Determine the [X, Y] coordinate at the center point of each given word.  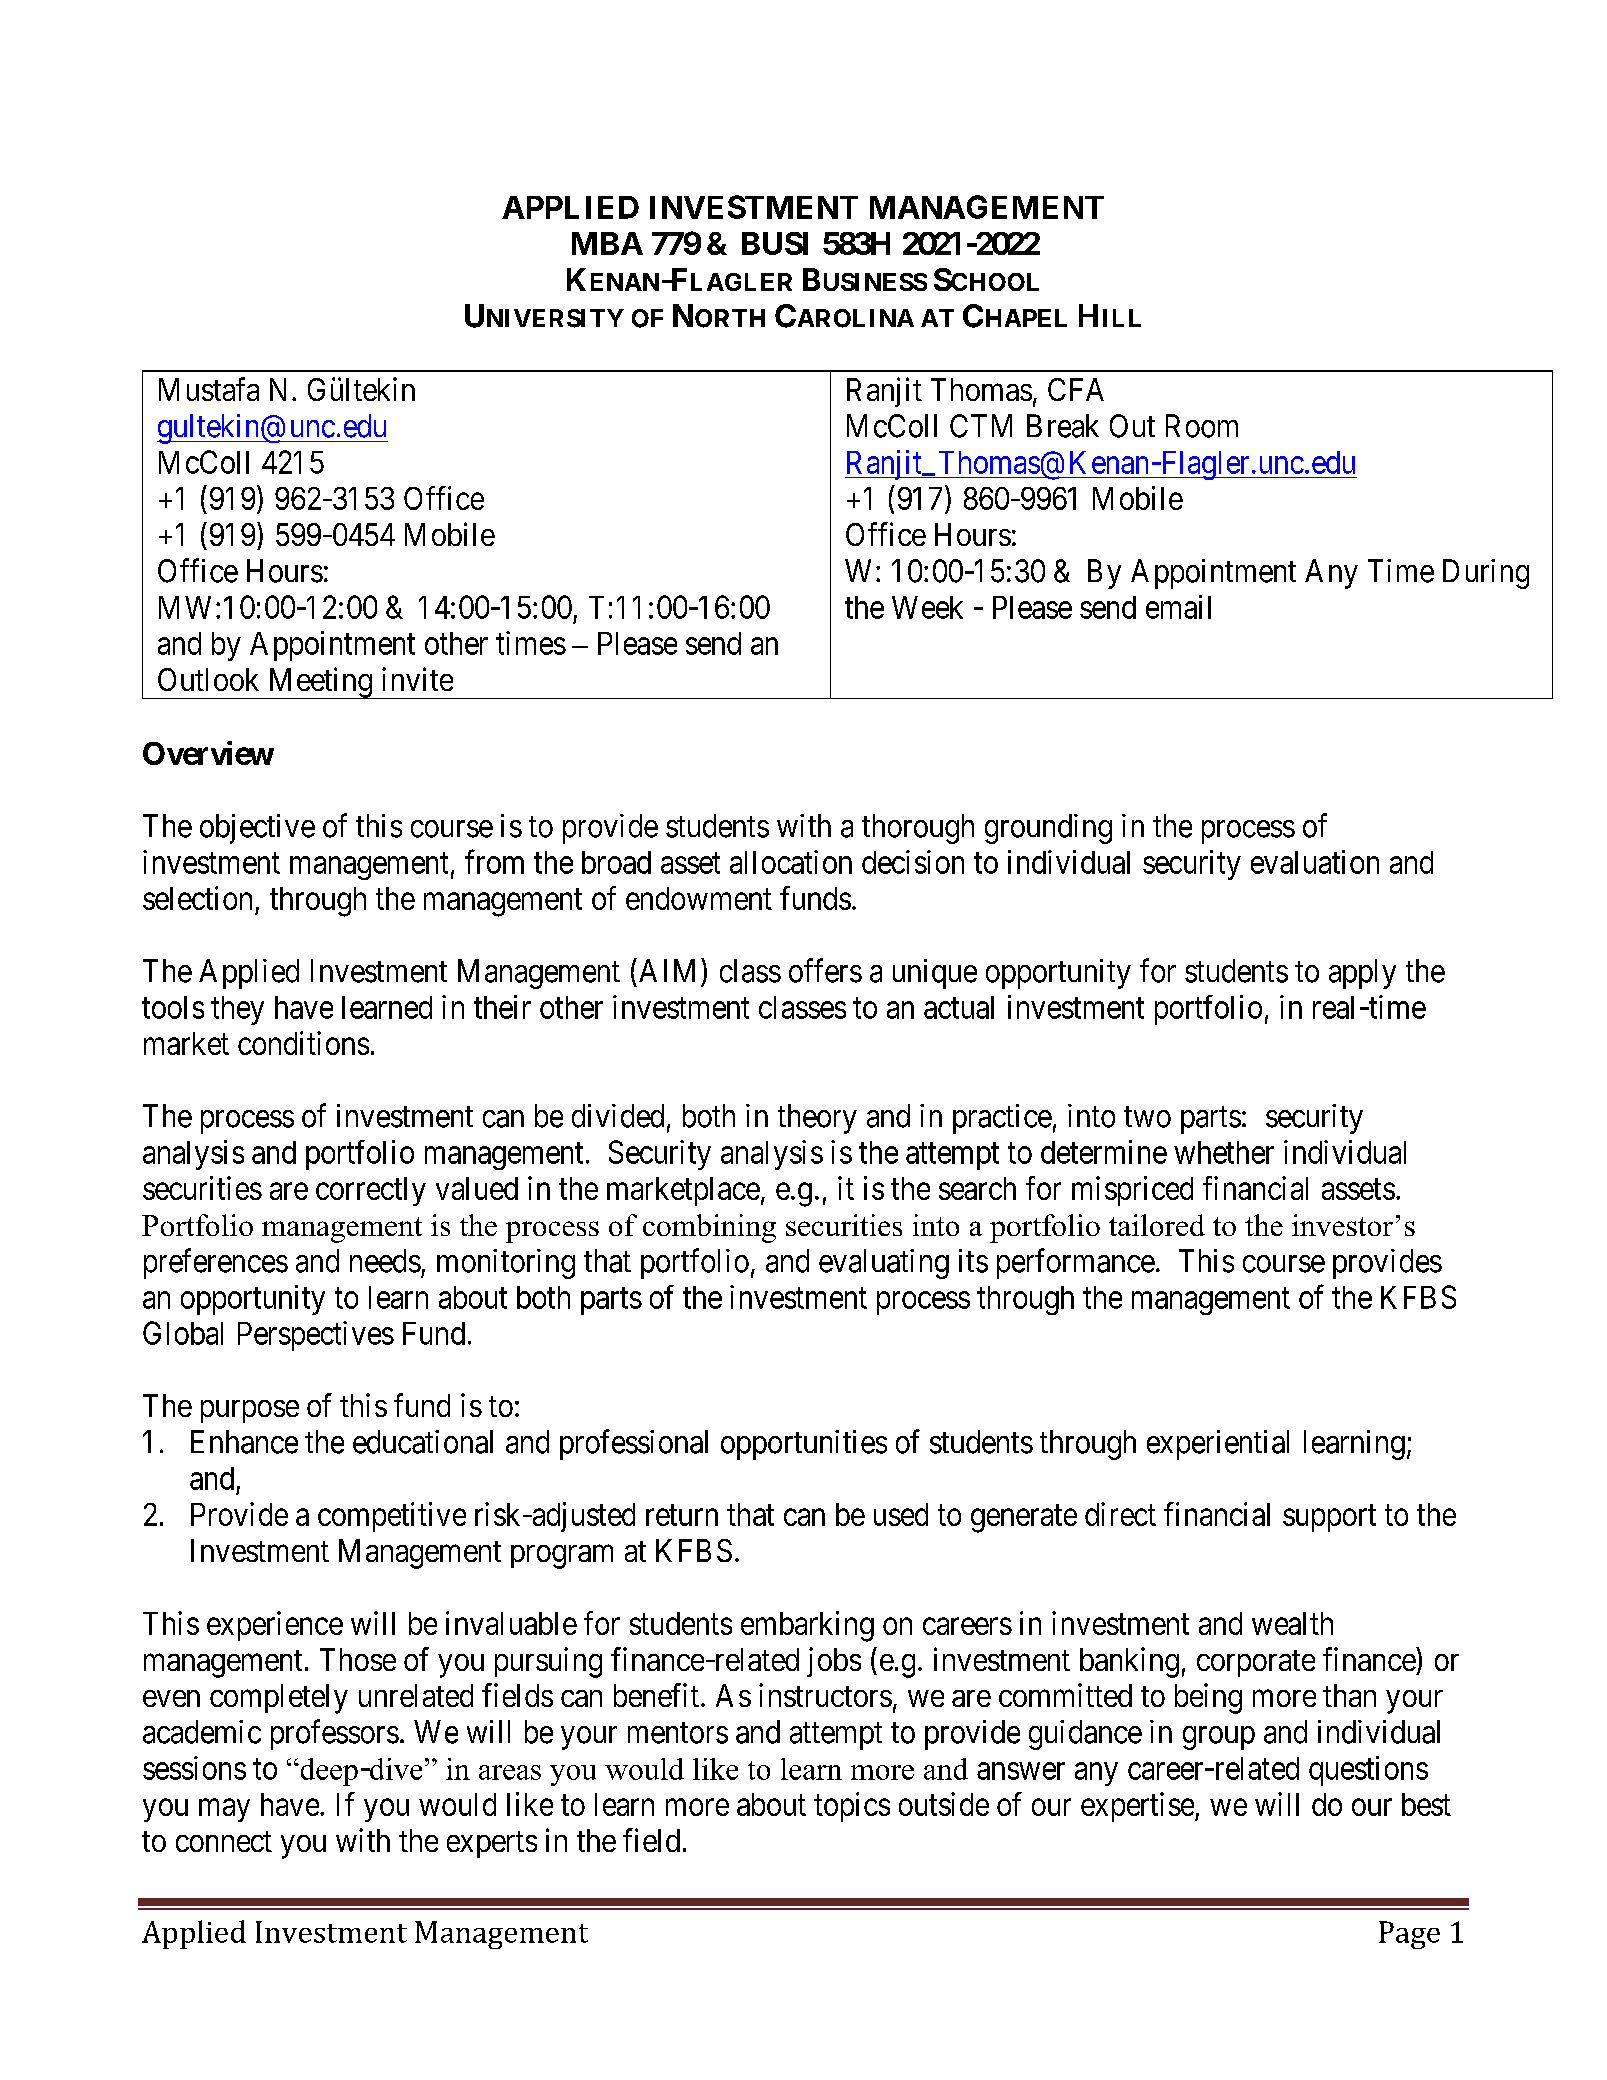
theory [817, 1119]
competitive [392, 1517]
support [1329, 1518]
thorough [918, 829]
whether [1224, 1152]
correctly [371, 1191]
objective [257, 829]
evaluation [1315, 862]
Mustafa [209, 389]
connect [224, 1841]
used [901, 1514]
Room [1202, 426]
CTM [981, 426]
